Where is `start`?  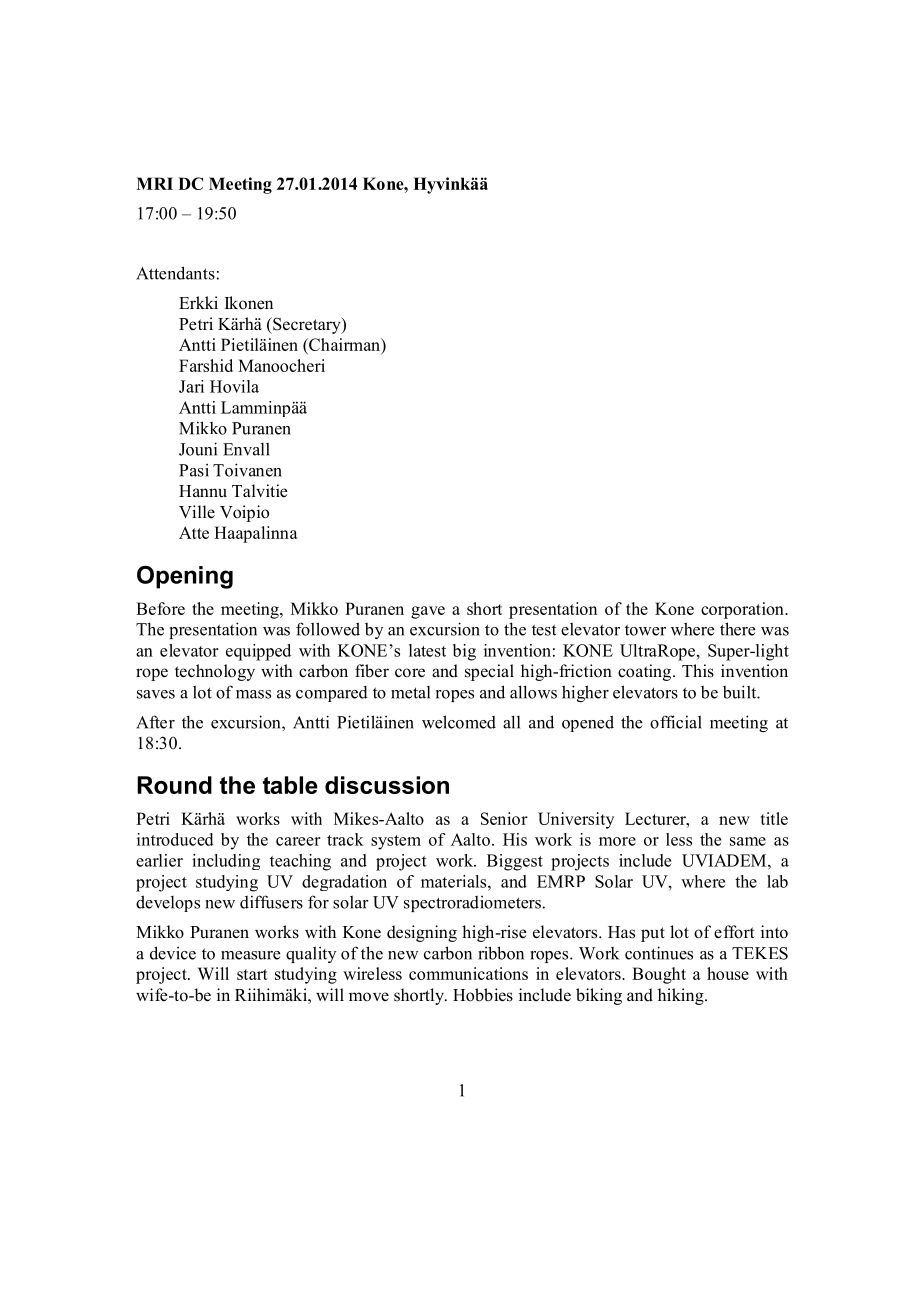
start is located at coordinates (252, 974).
